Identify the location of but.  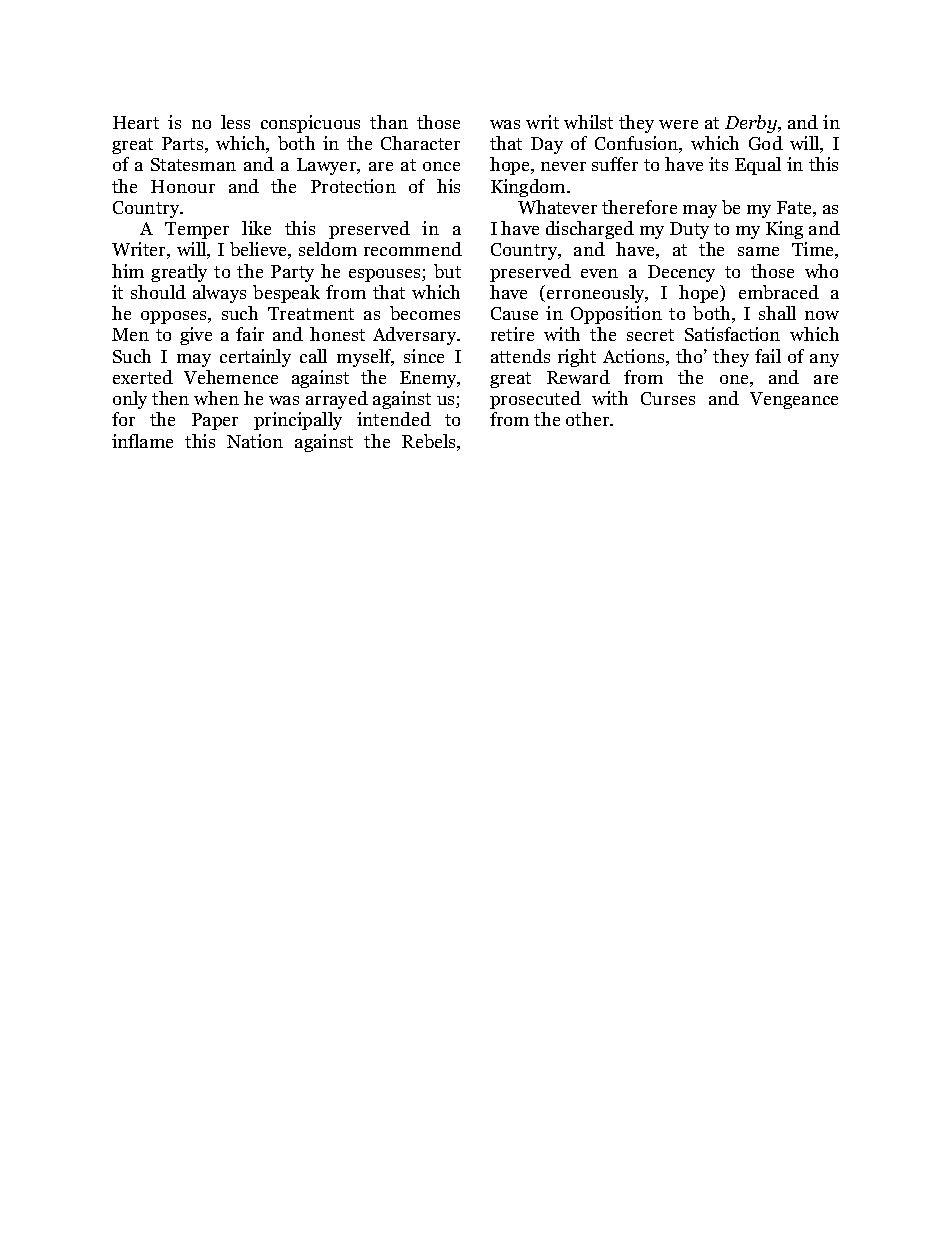
(447, 271).
